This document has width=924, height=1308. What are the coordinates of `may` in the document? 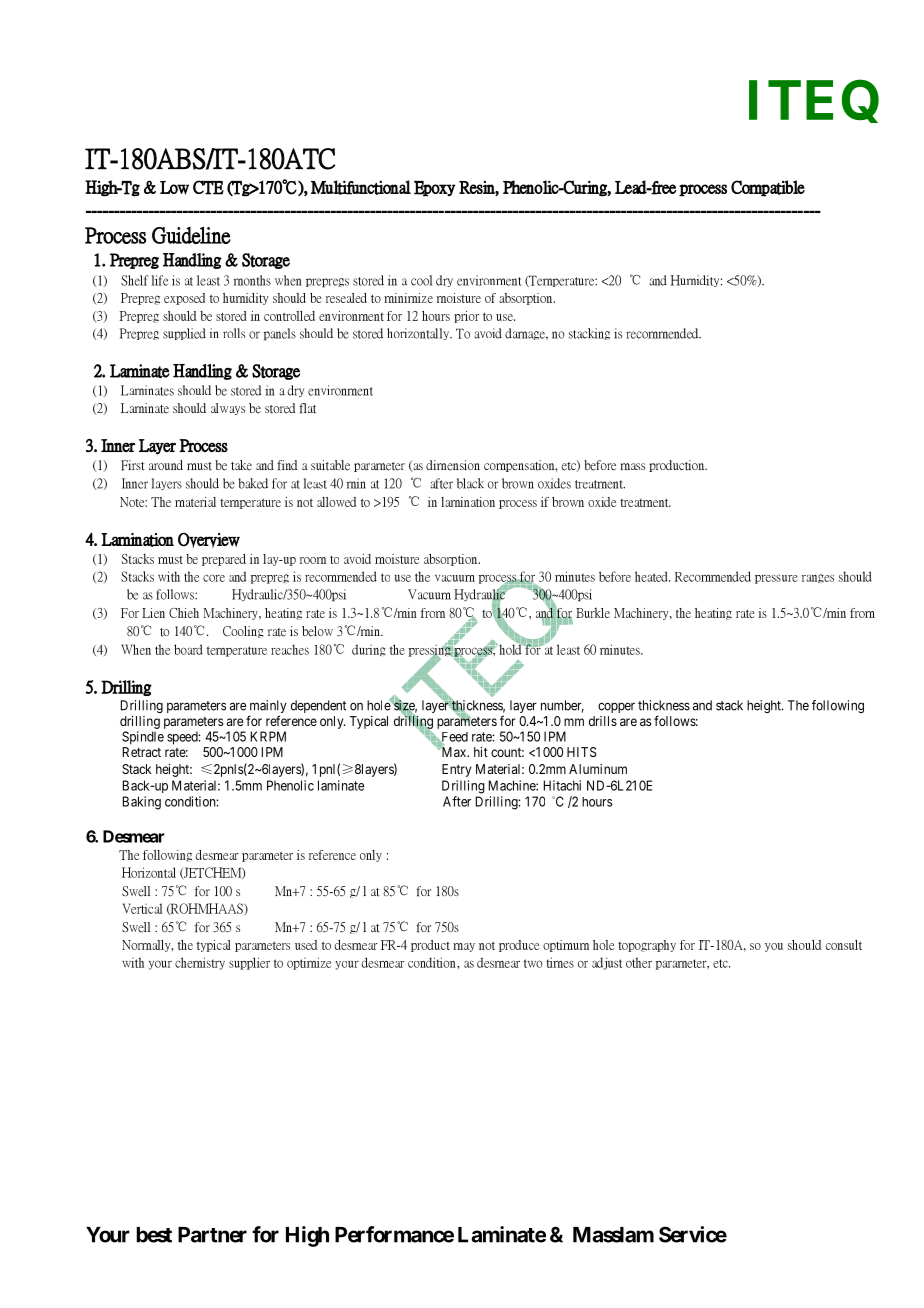 It's located at (464, 947).
